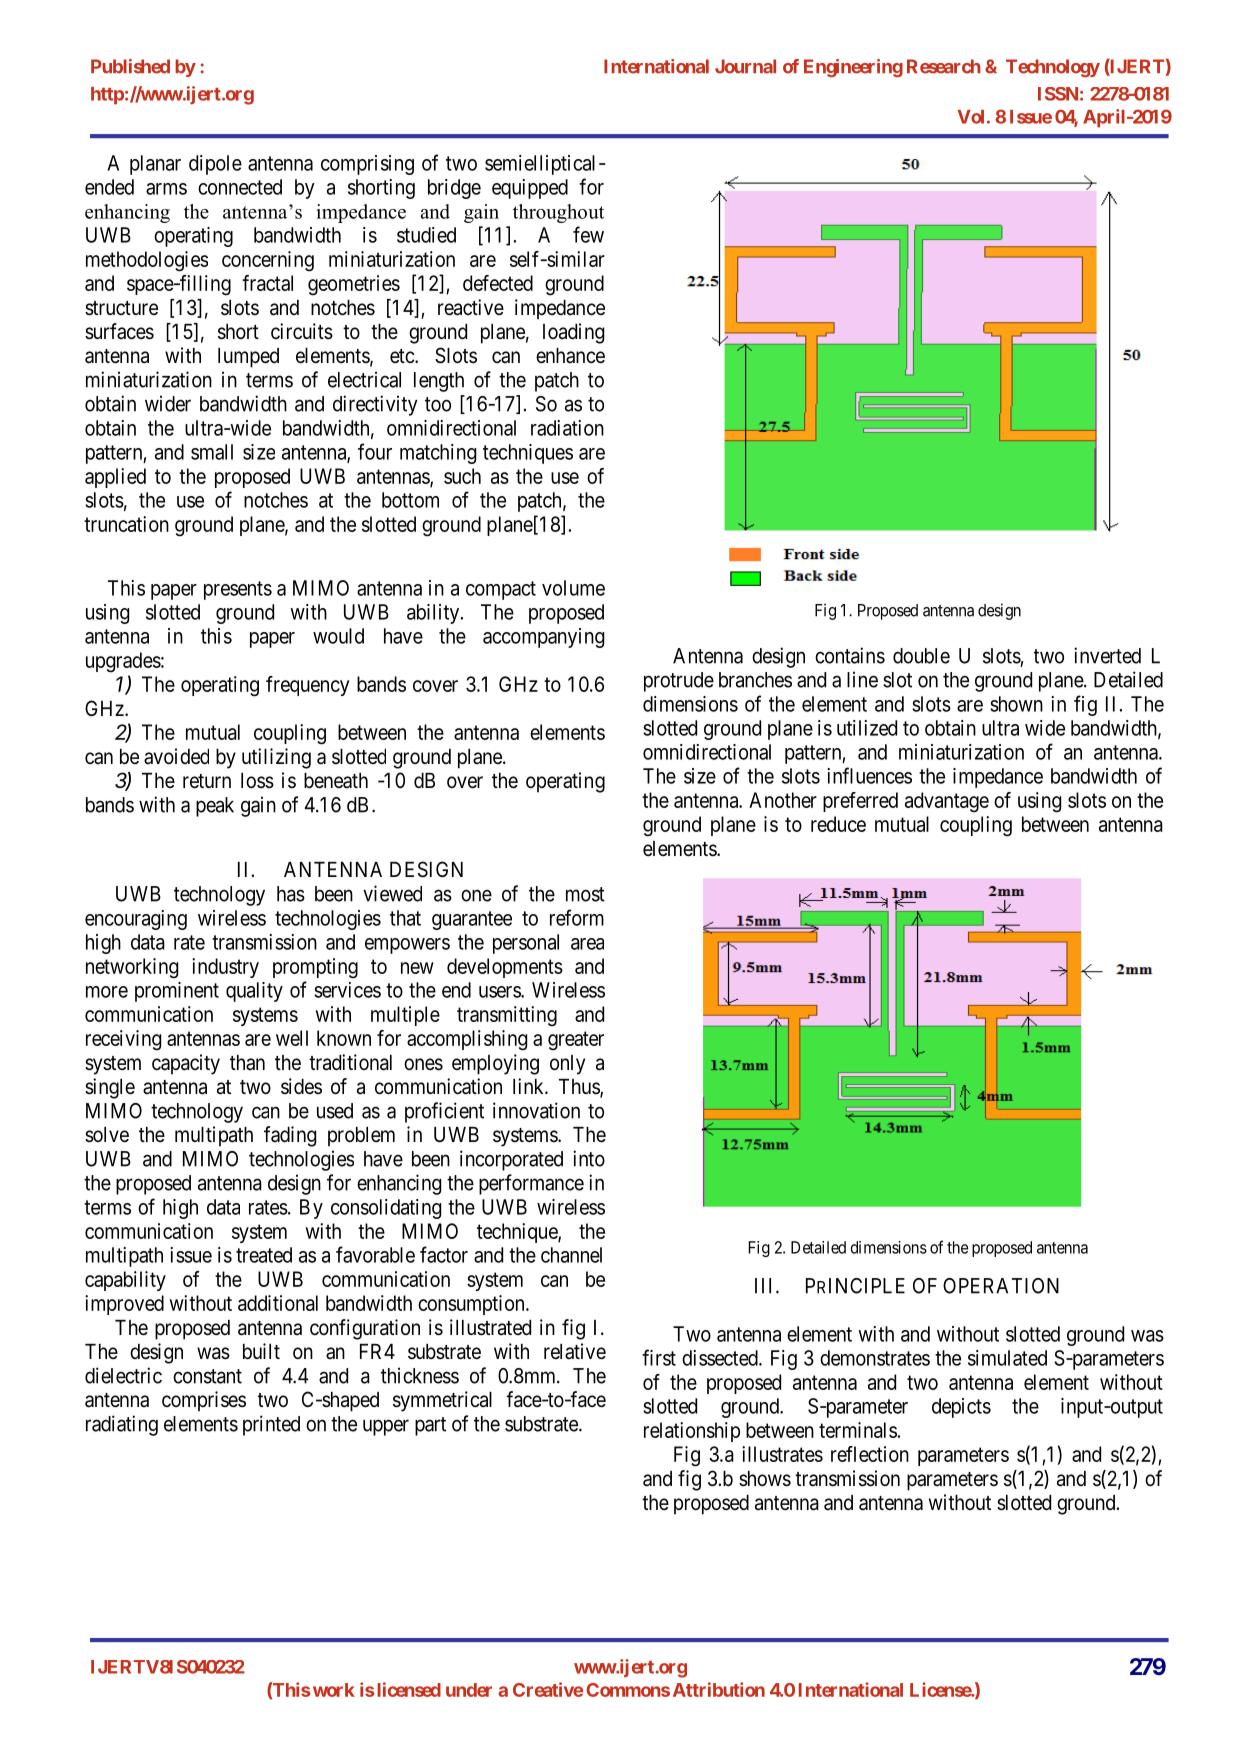 The image size is (1247, 1763). Describe the element at coordinates (530, 189) in the screenshot. I see `equipped` at that location.
